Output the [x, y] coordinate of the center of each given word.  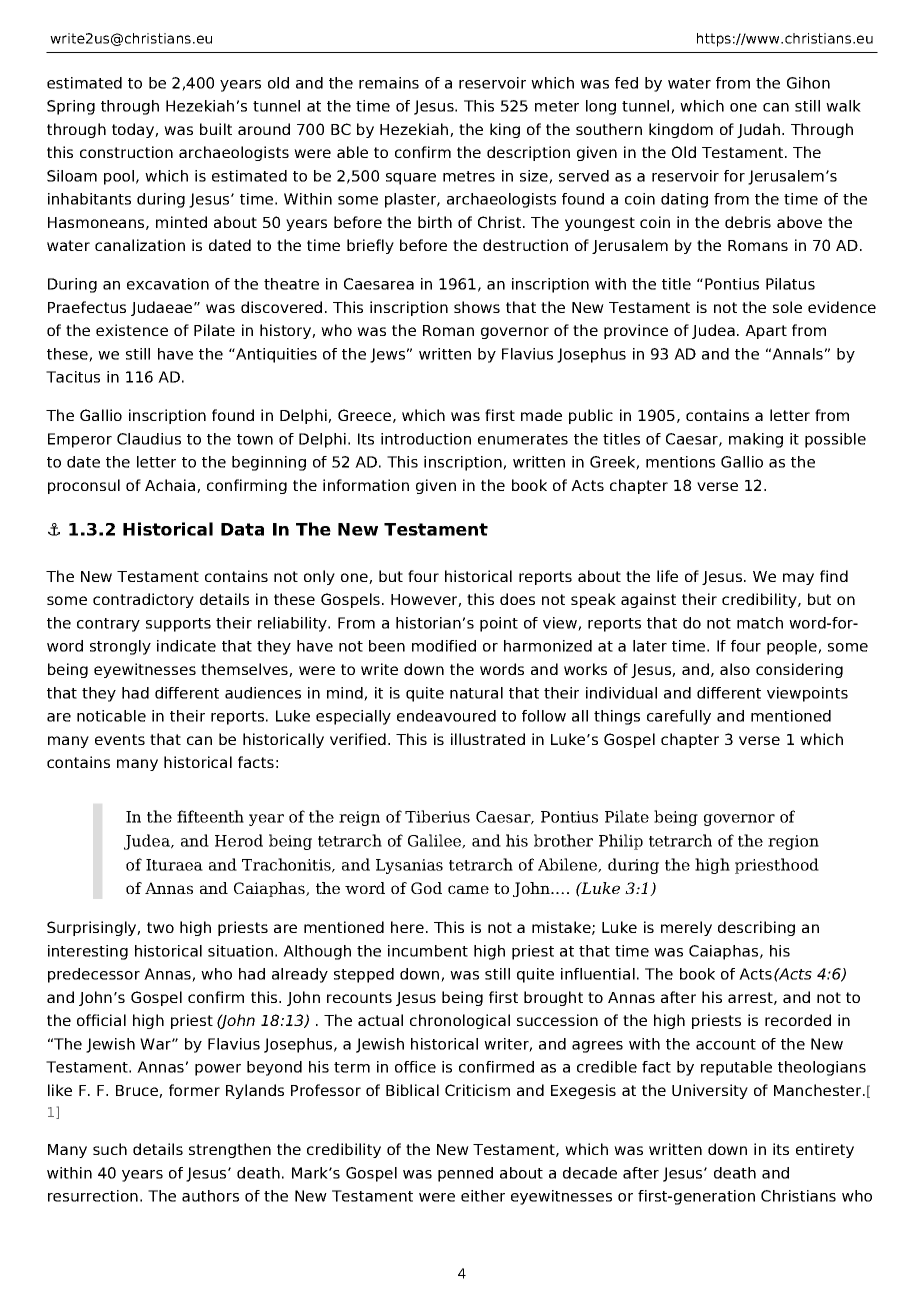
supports [178, 625]
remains [389, 83]
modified [444, 646]
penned [465, 1174]
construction [126, 152]
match [760, 623]
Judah [760, 130]
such [110, 1149]
